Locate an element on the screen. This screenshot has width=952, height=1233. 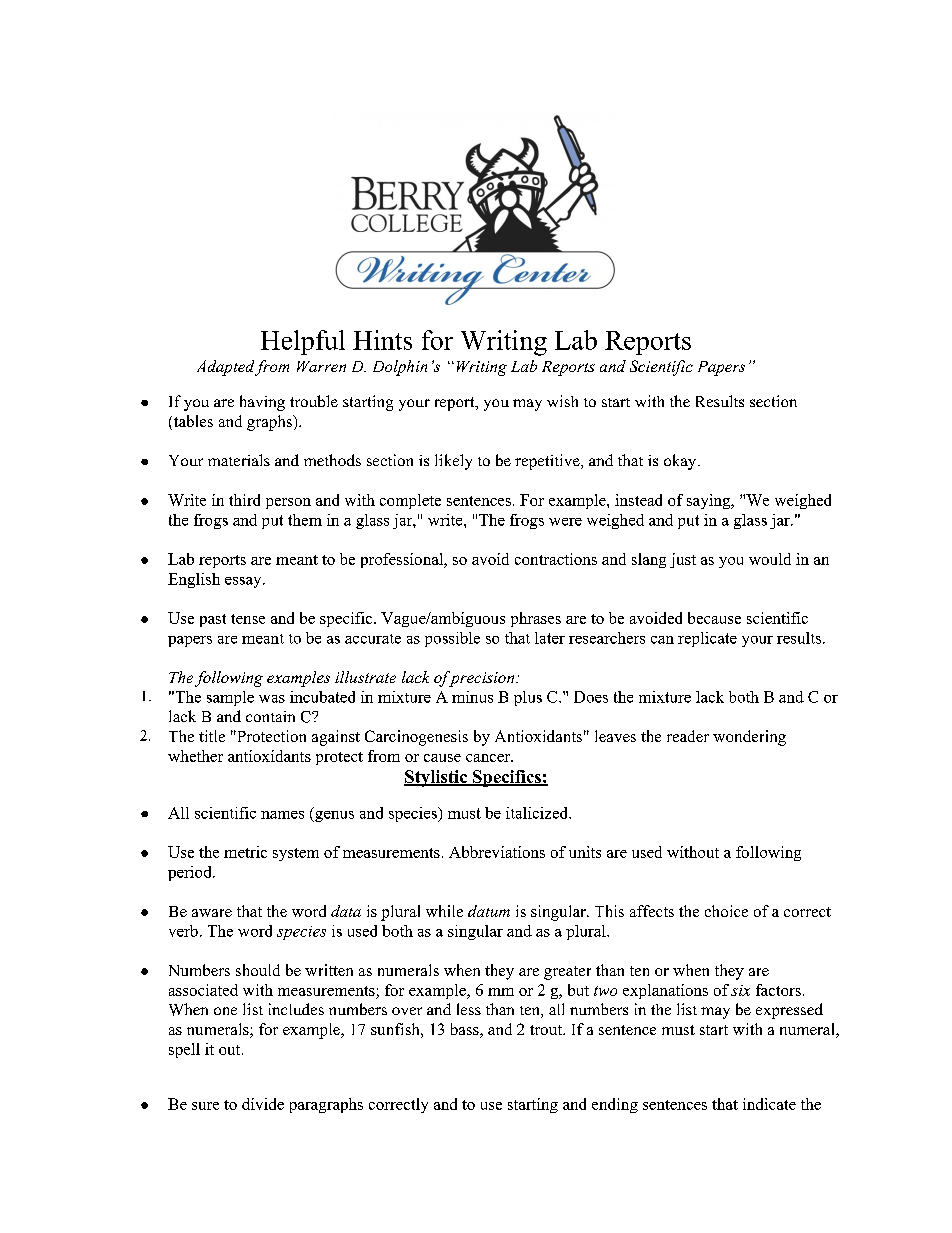
them is located at coordinates (305, 520).
